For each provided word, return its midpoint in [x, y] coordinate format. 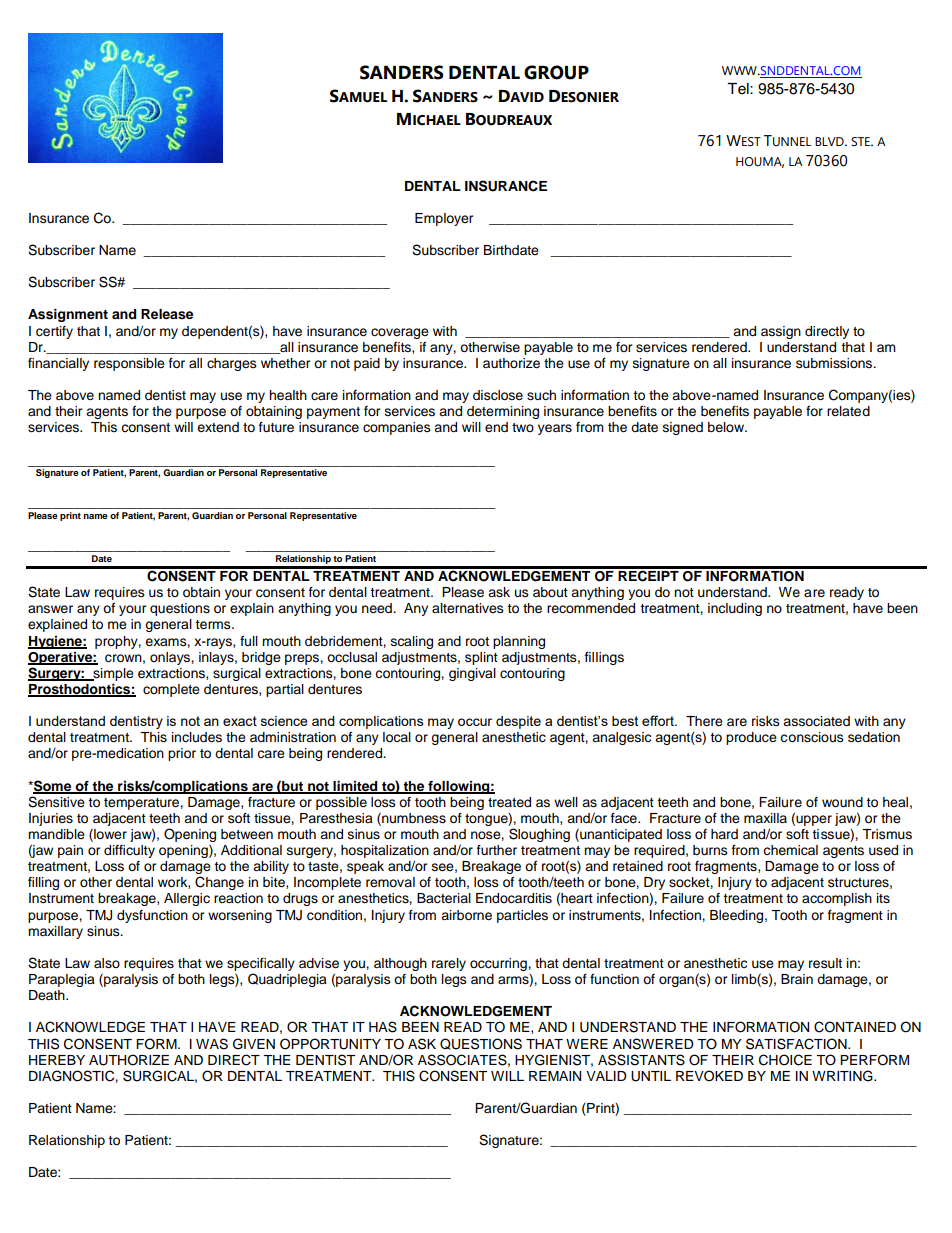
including [735, 609]
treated [509, 802]
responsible [129, 364]
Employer [444, 219]
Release [167, 314]
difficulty [129, 851]
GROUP [556, 72]
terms [214, 625]
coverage [400, 333]
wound [842, 802]
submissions [835, 363]
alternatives [468, 608]
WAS [212, 1044]
